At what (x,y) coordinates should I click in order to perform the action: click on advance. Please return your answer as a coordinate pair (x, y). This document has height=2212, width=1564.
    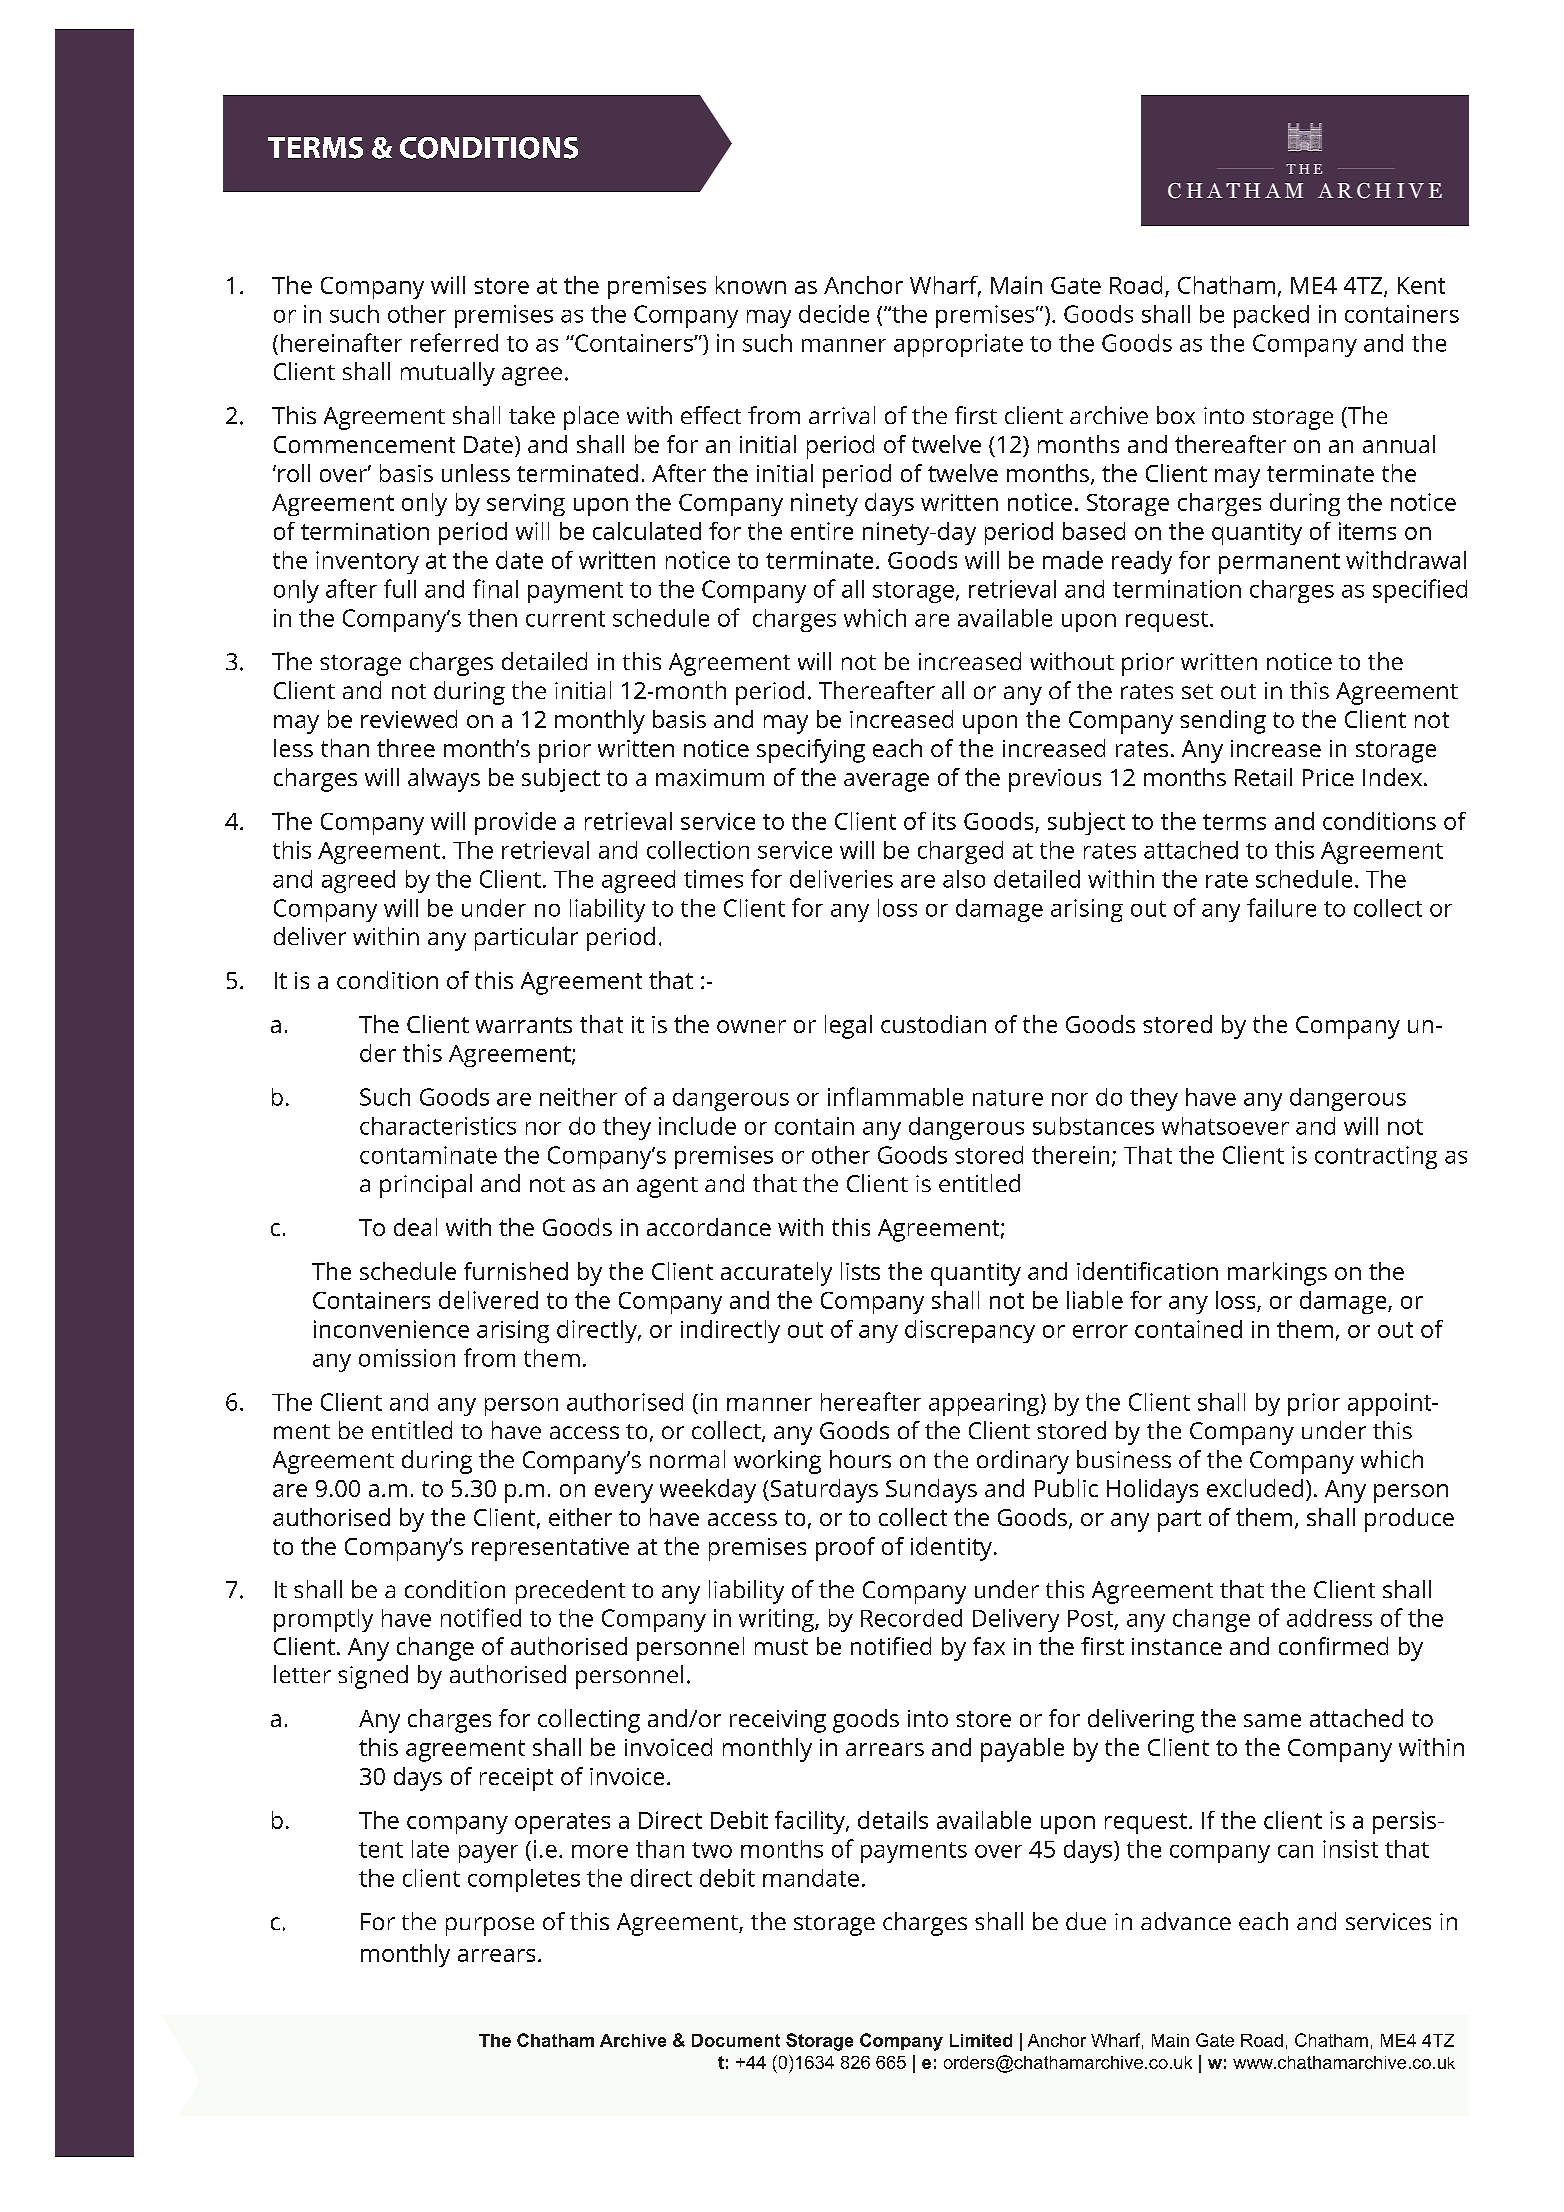
    Looking at the image, I should click on (1186, 1921).
